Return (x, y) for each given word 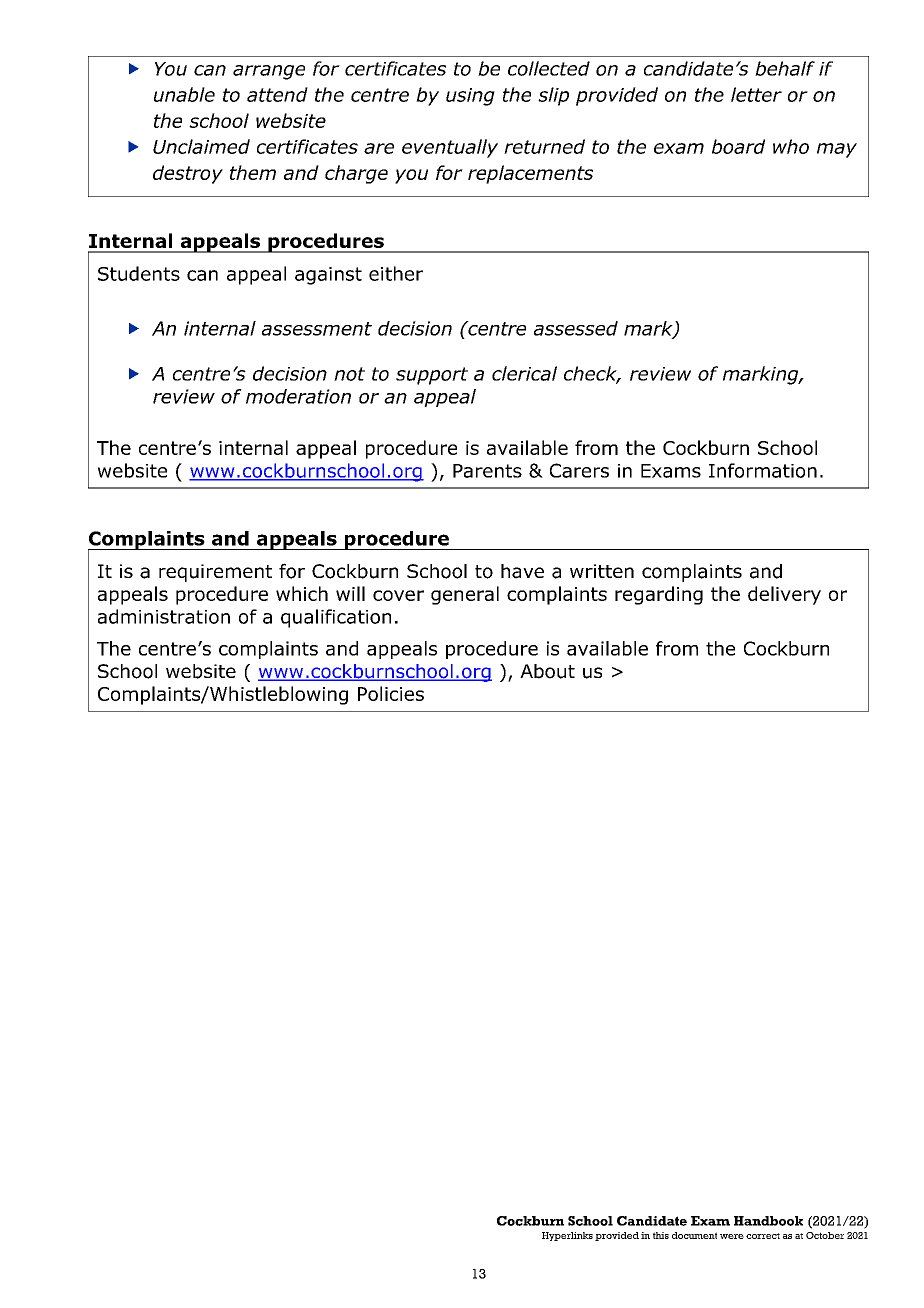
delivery (784, 595)
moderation (298, 396)
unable (184, 94)
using (470, 97)
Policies (391, 693)
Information (763, 470)
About (547, 671)
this (661, 1235)
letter (756, 94)
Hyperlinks (567, 1236)
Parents (487, 471)
